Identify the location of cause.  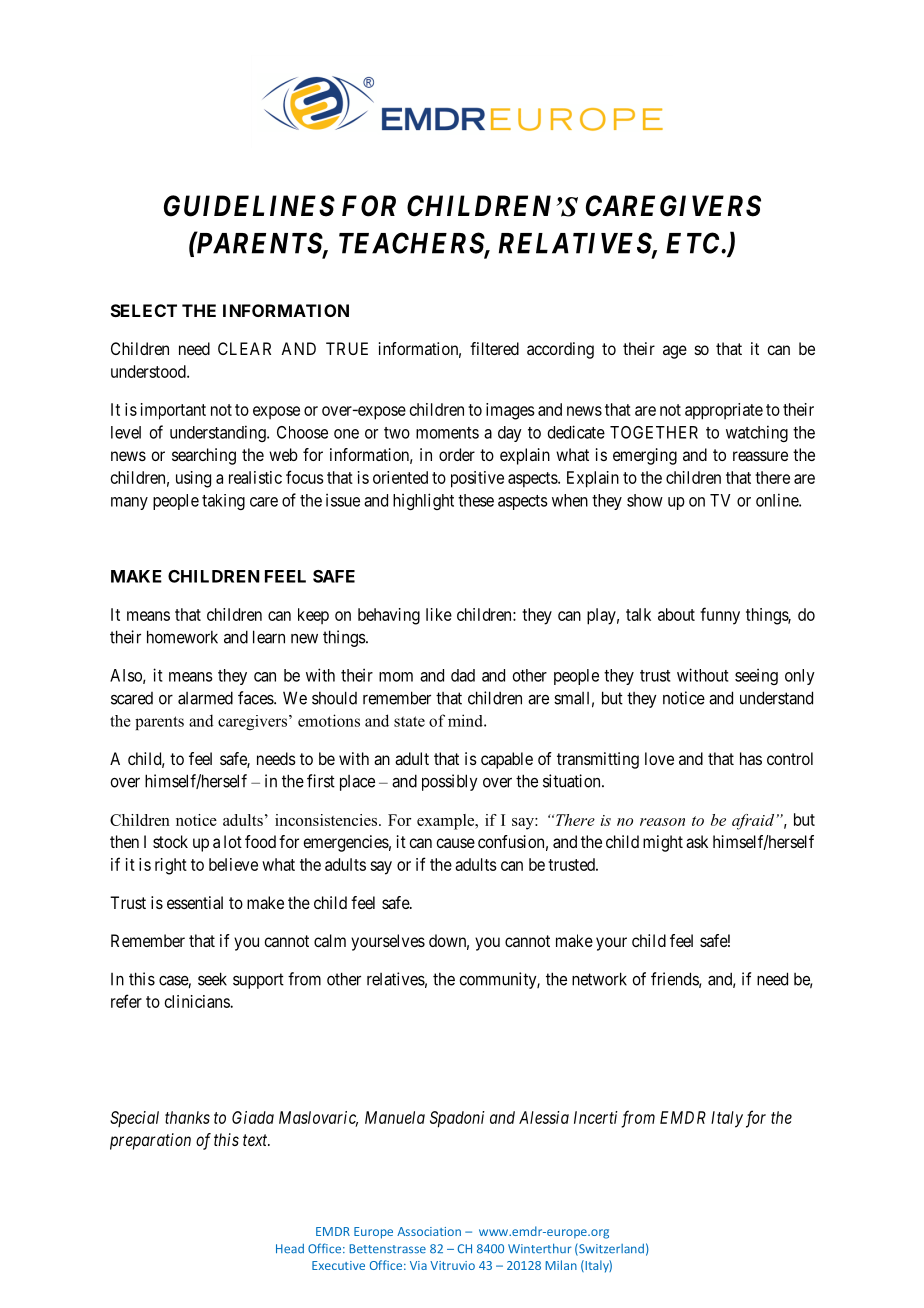
(455, 843).
